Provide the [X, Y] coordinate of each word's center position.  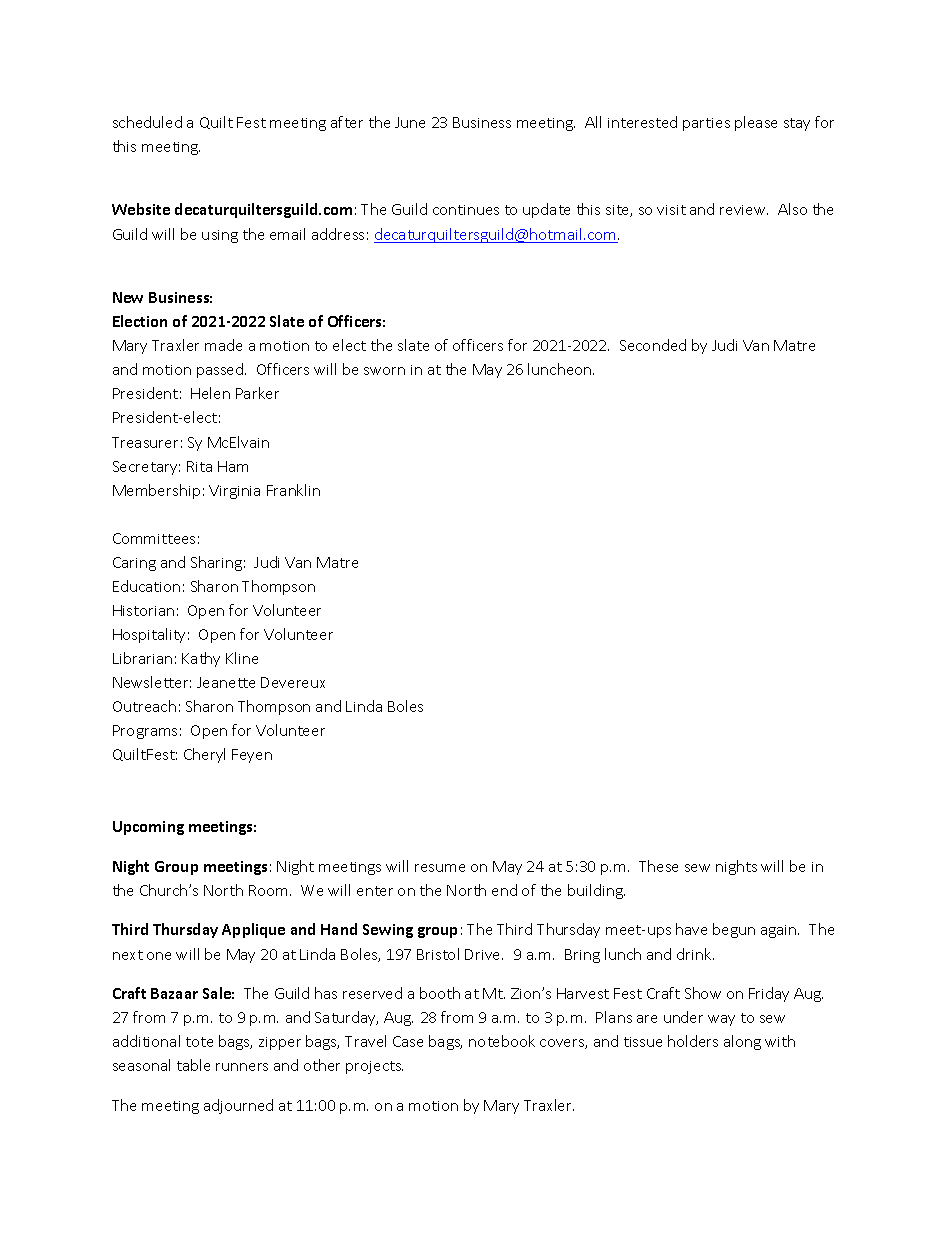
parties [706, 124]
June [410, 122]
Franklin [293, 490]
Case [408, 1041]
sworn [384, 371]
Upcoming [148, 828]
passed [221, 370]
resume [440, 868]
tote [199, 1042]
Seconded [653, 345]
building [596, 891]
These [658, 866]
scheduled [147, 122]
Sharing [216, 563]
